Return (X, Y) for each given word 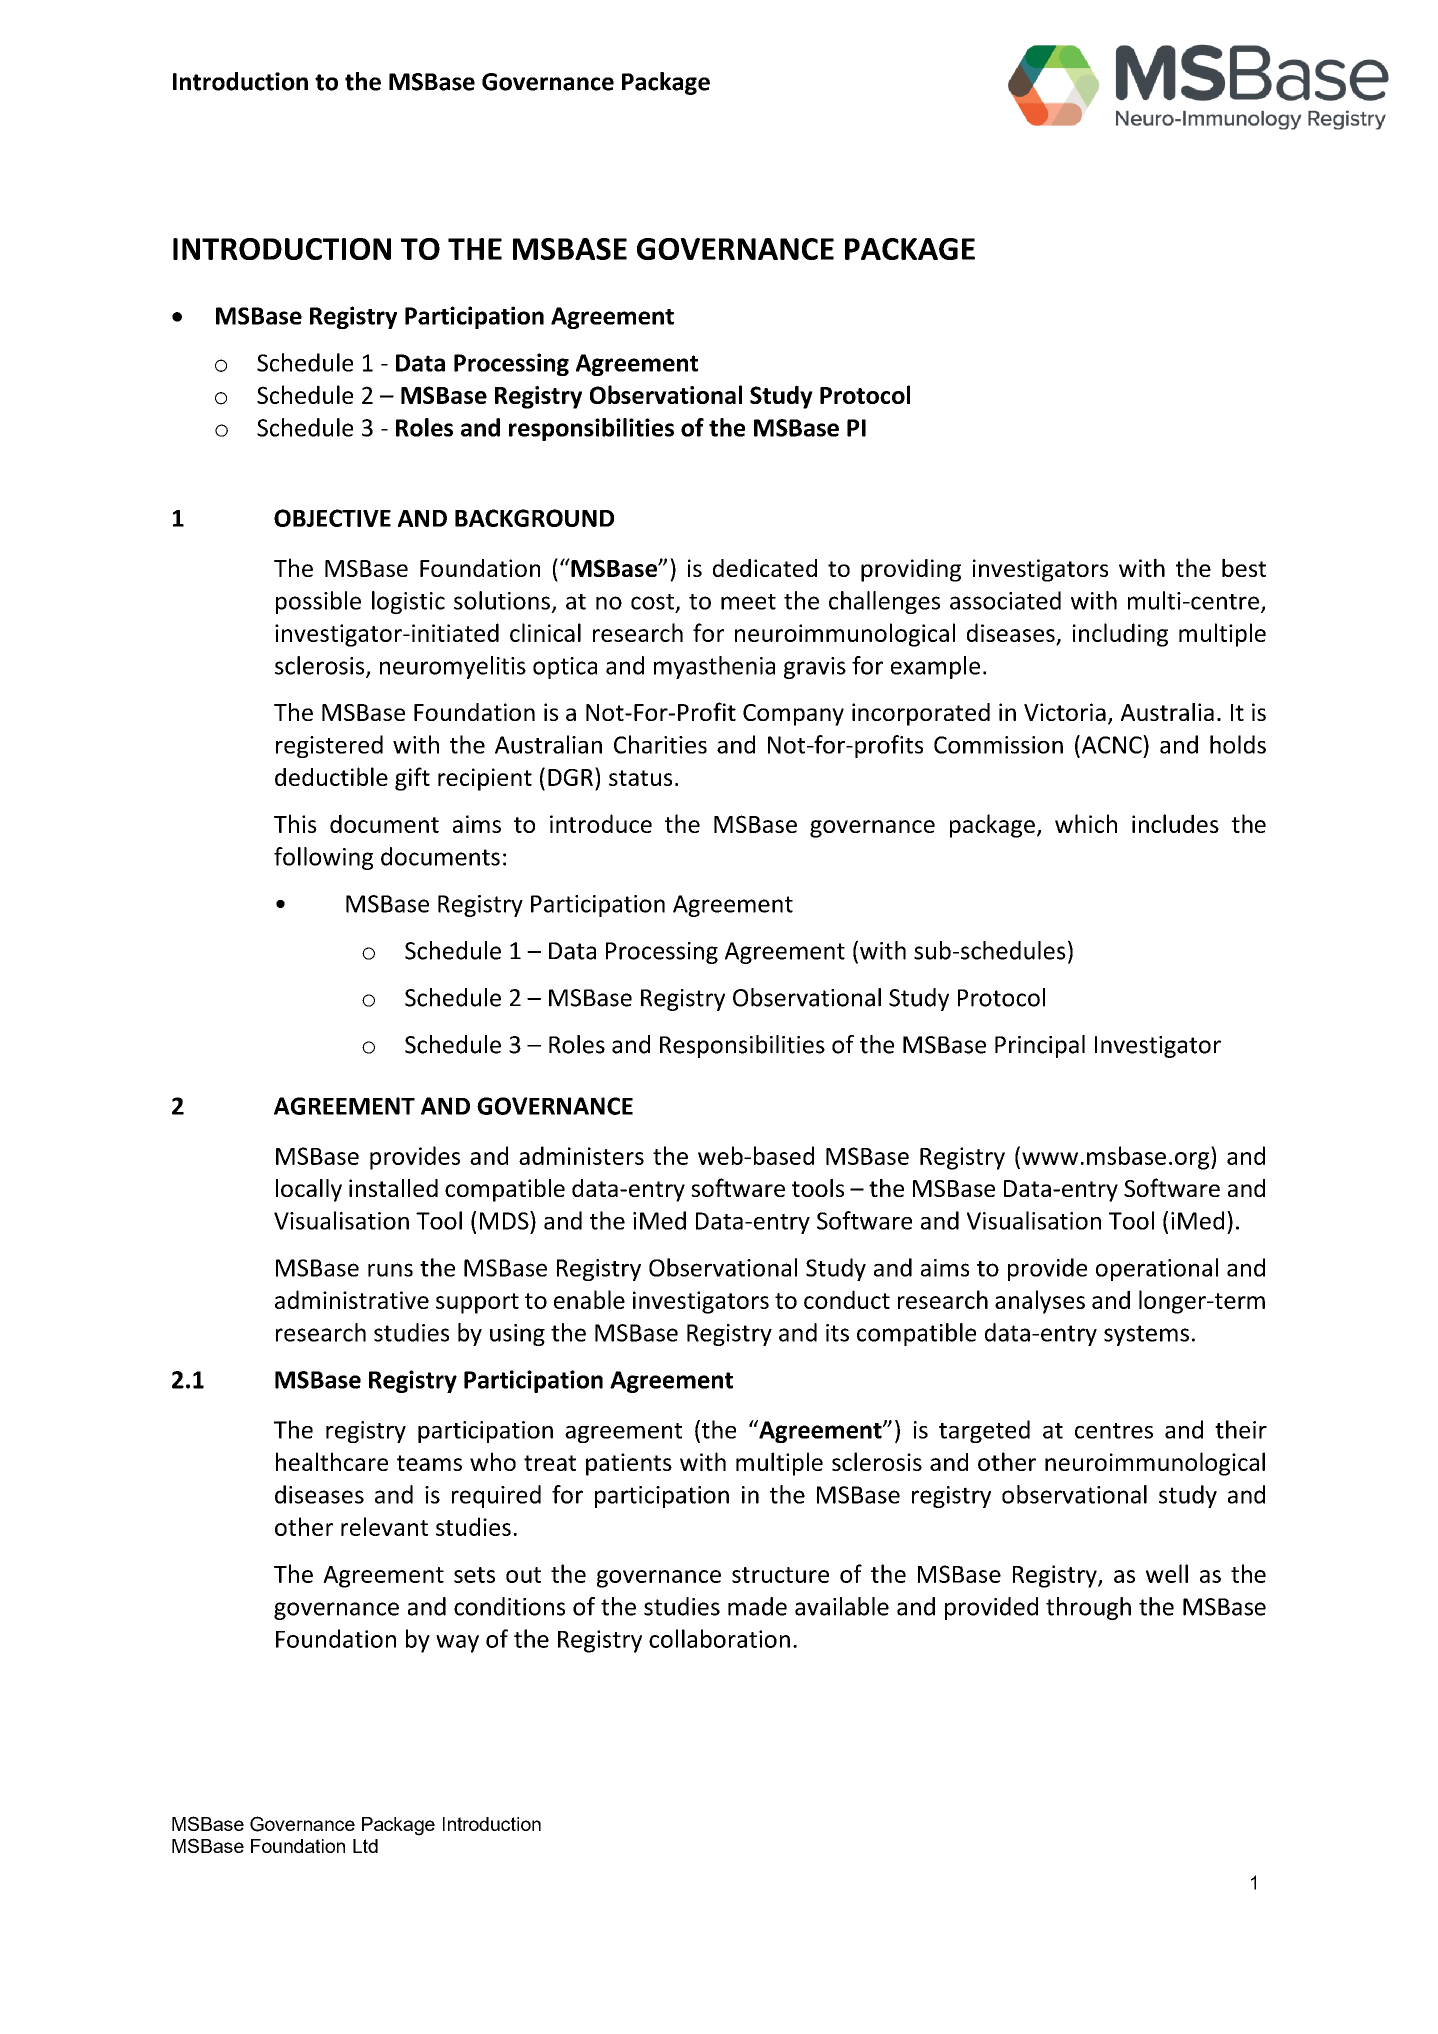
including (1120, 635)
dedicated (765, 568)
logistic (408, 602)
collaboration (719, 1638)
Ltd (365, 1846)
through (1088, 1608)
